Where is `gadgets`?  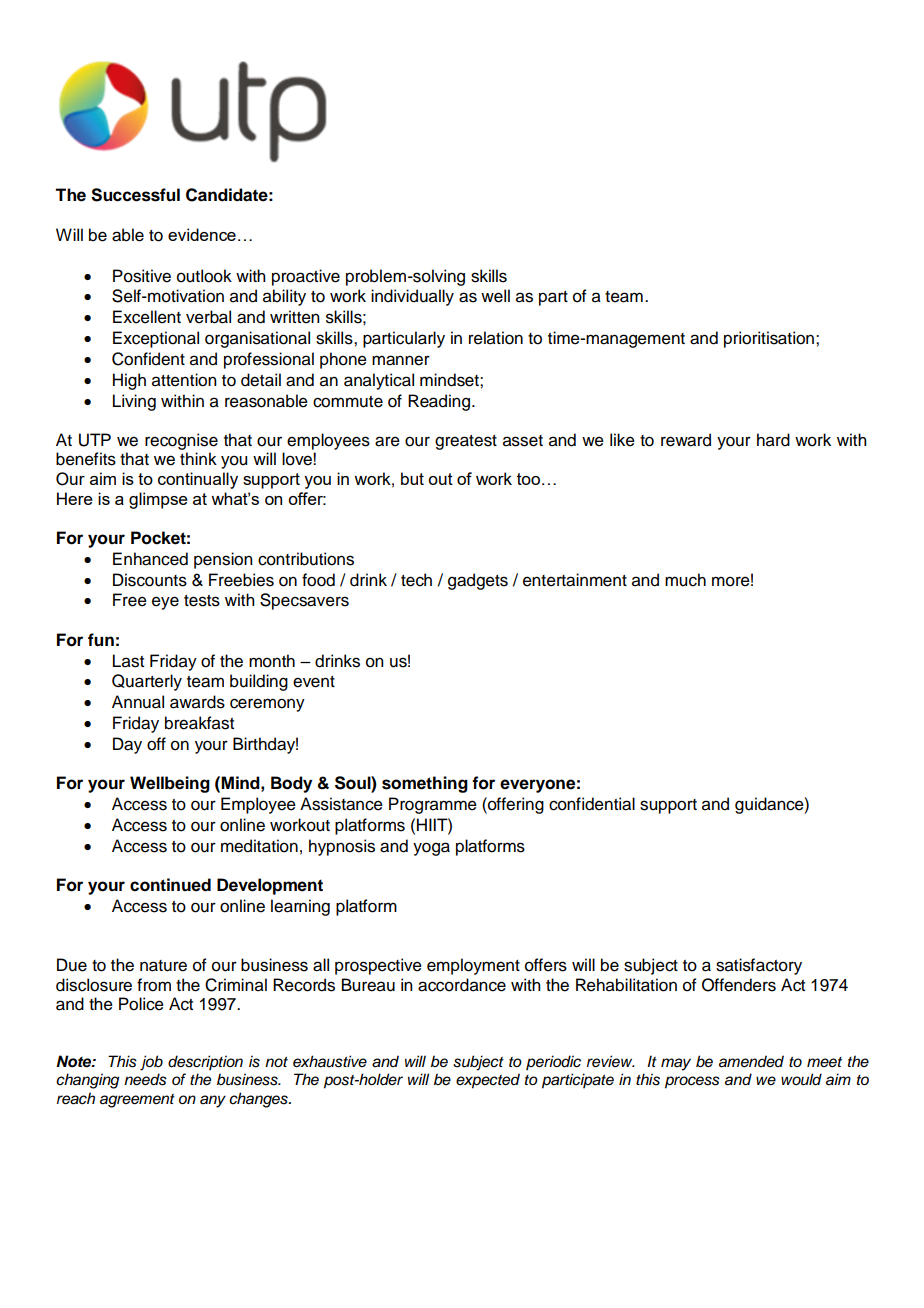
gadgets is located at coordinates (478, 581).
